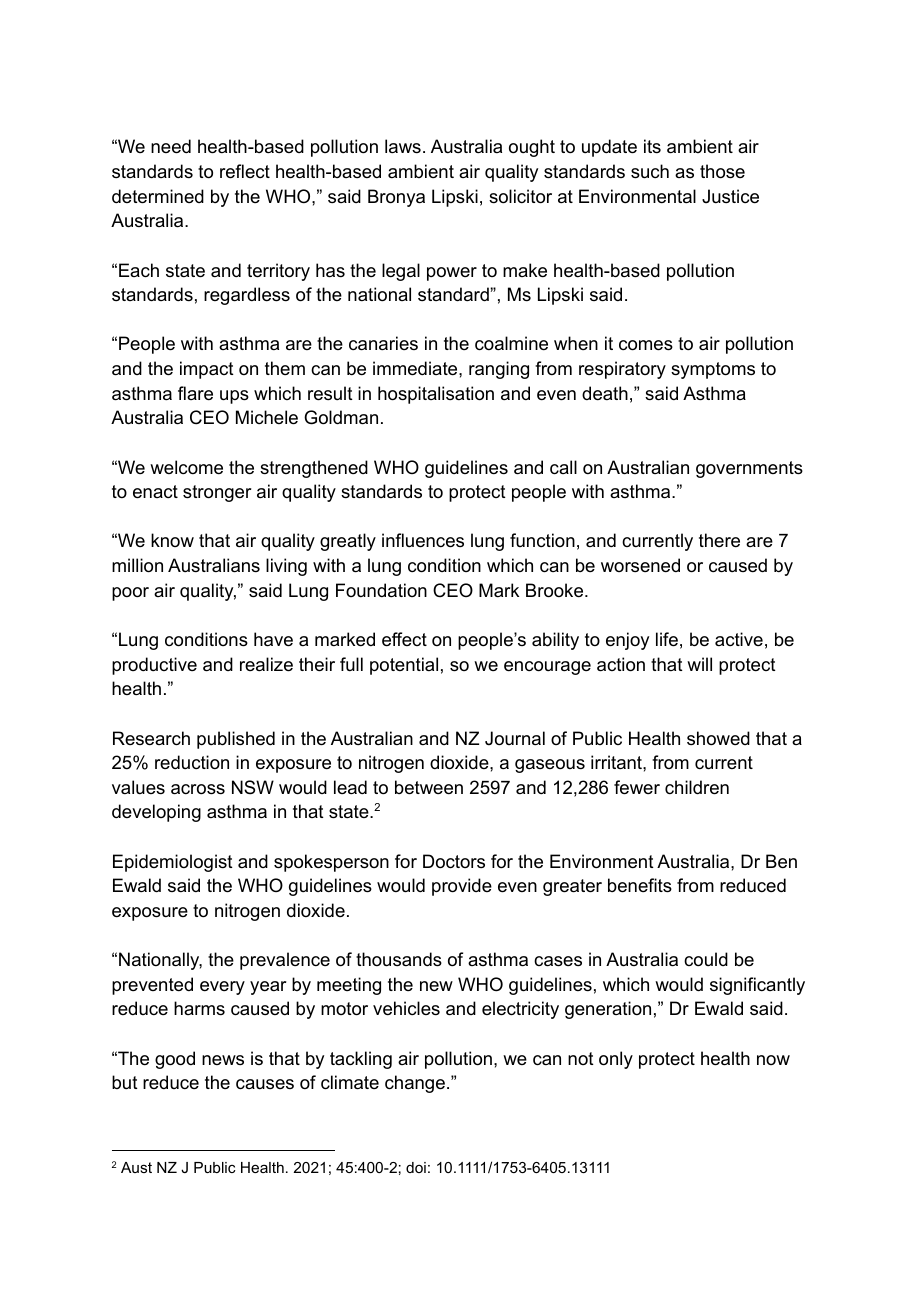 This screenshot has width=924, height=1307. I want to click on doi, so click(416, 1167).
